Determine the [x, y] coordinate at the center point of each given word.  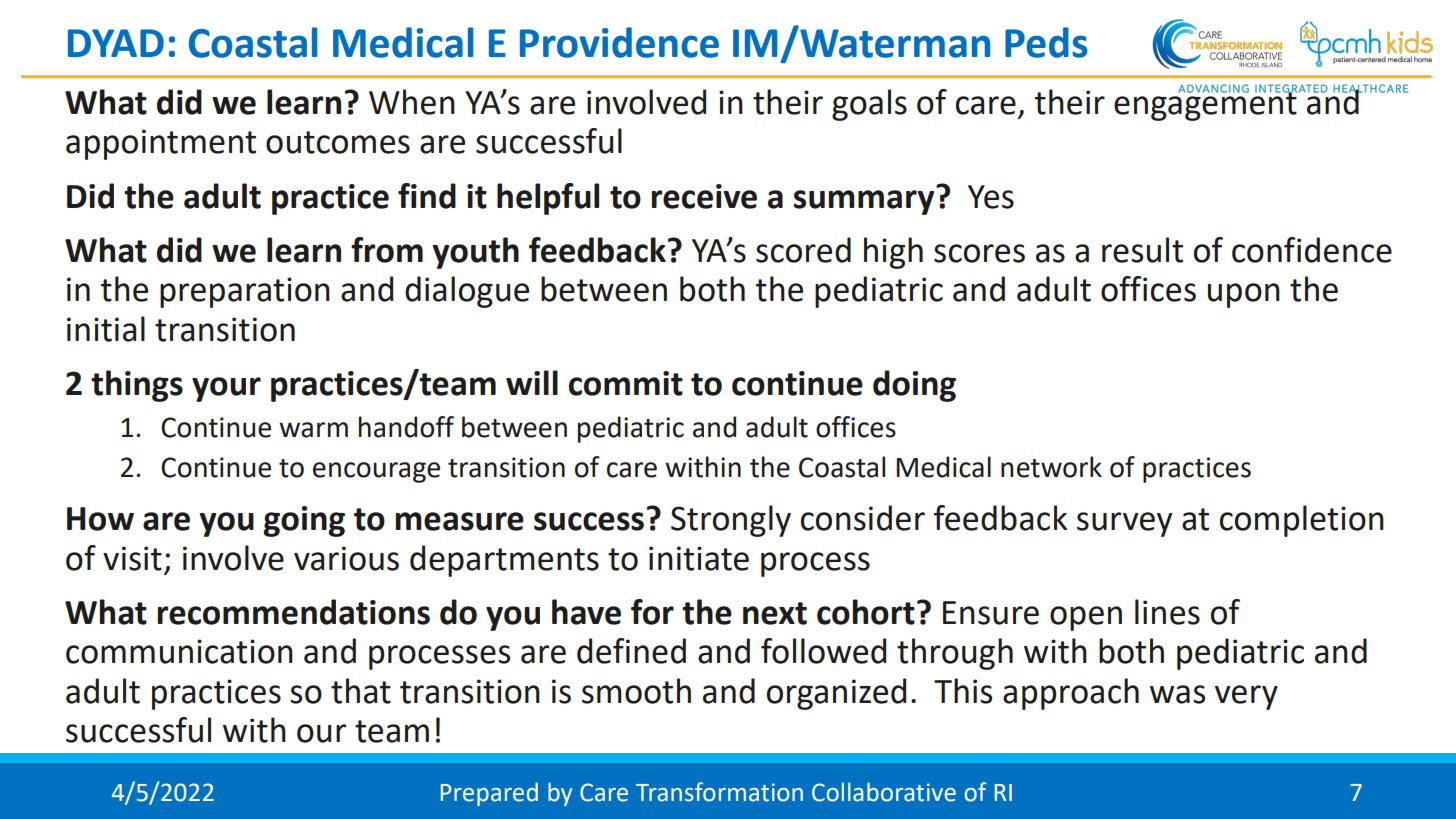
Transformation [719, 792]
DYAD [116, 43]
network [1051, 467]
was [1177, 694]
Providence [619, 42]
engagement [1205, 105]
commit [626, 383]
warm [313, 430]
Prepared [489, 794]
